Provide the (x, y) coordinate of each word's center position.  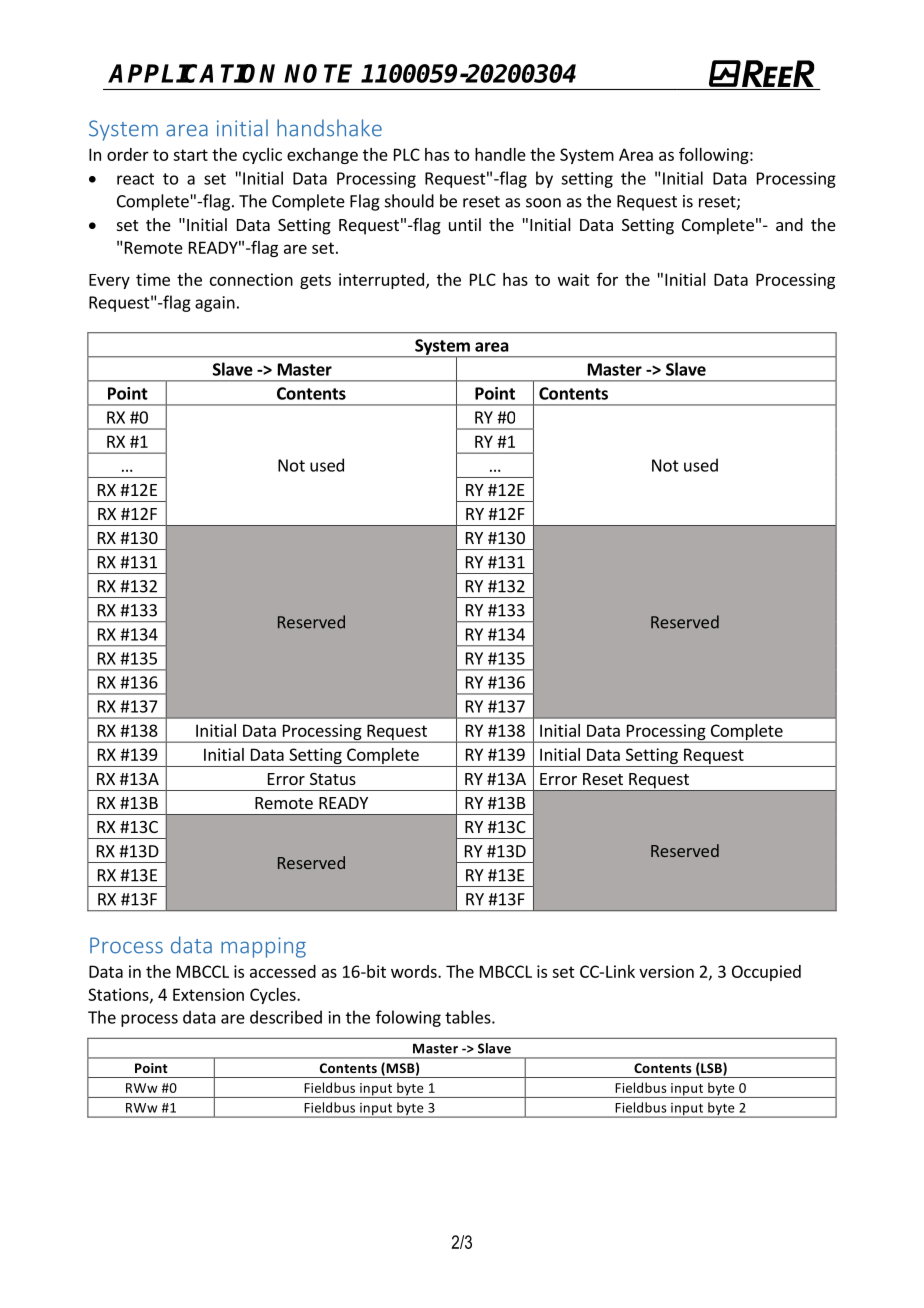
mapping (263, 947)
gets (315, 281)
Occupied (766, 973)
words (415, 971)
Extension (208, 994)
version (666, 971)
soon (543, 203)
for (607, 279)
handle (500, 154)
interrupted (381, 281)
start (190, 155)
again (215, 304)
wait (574, 279)
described (286, 1017)
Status (333, 779)
